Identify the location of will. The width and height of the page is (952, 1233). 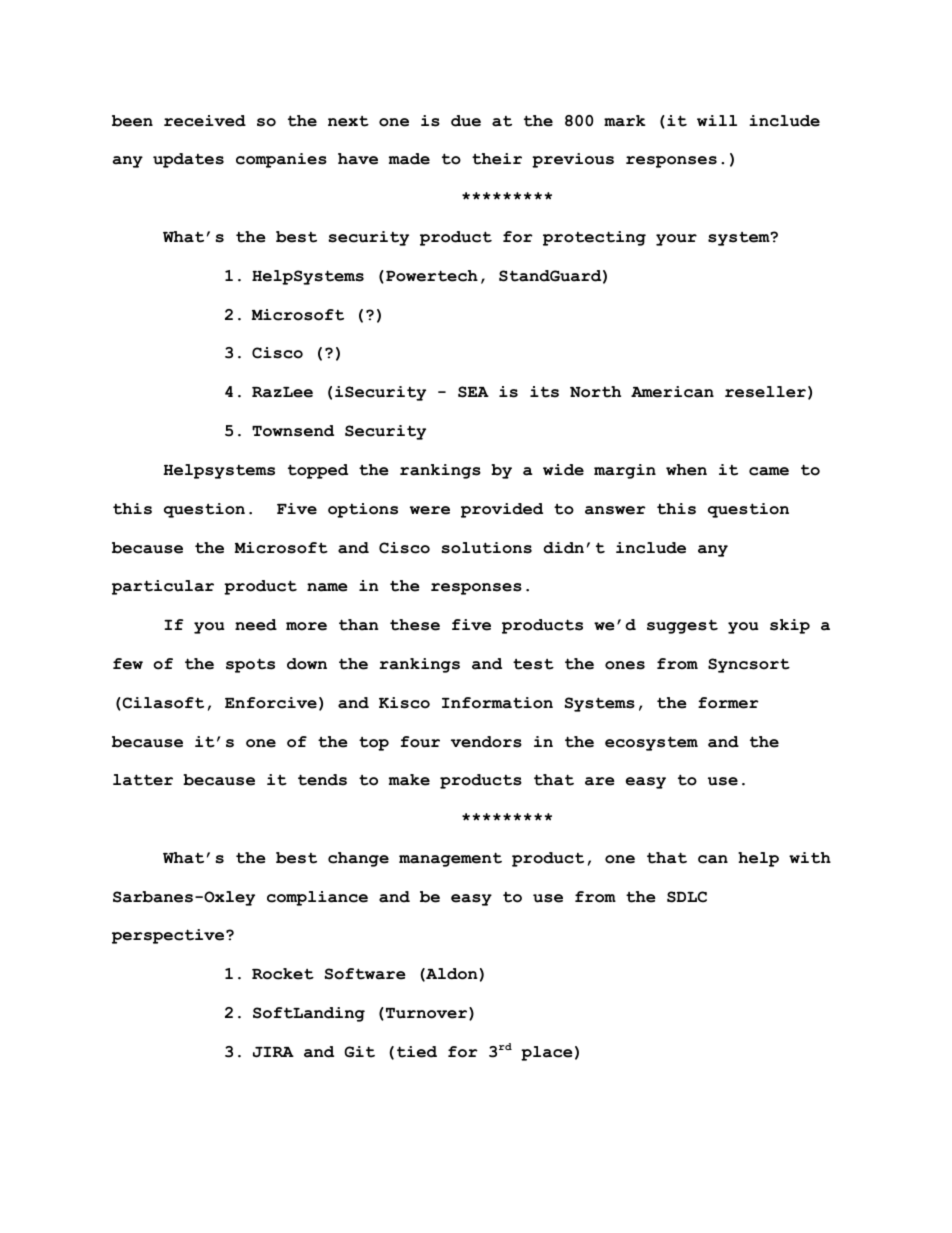
(717, 120).
